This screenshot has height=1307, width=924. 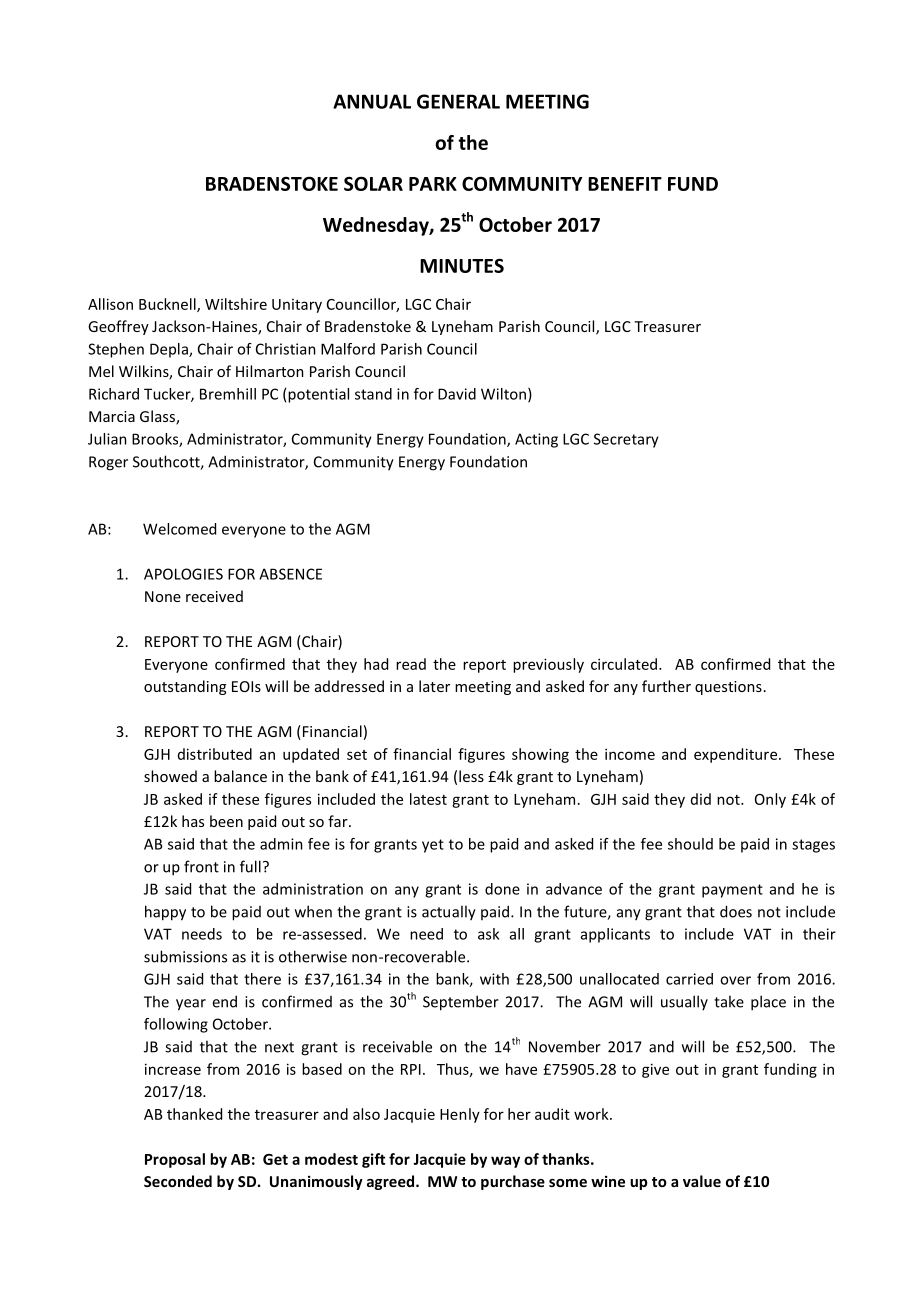 What do you see at coordinates (728, 688) in the screenshot?
I see `questions` at bounding box center [728, 688].
